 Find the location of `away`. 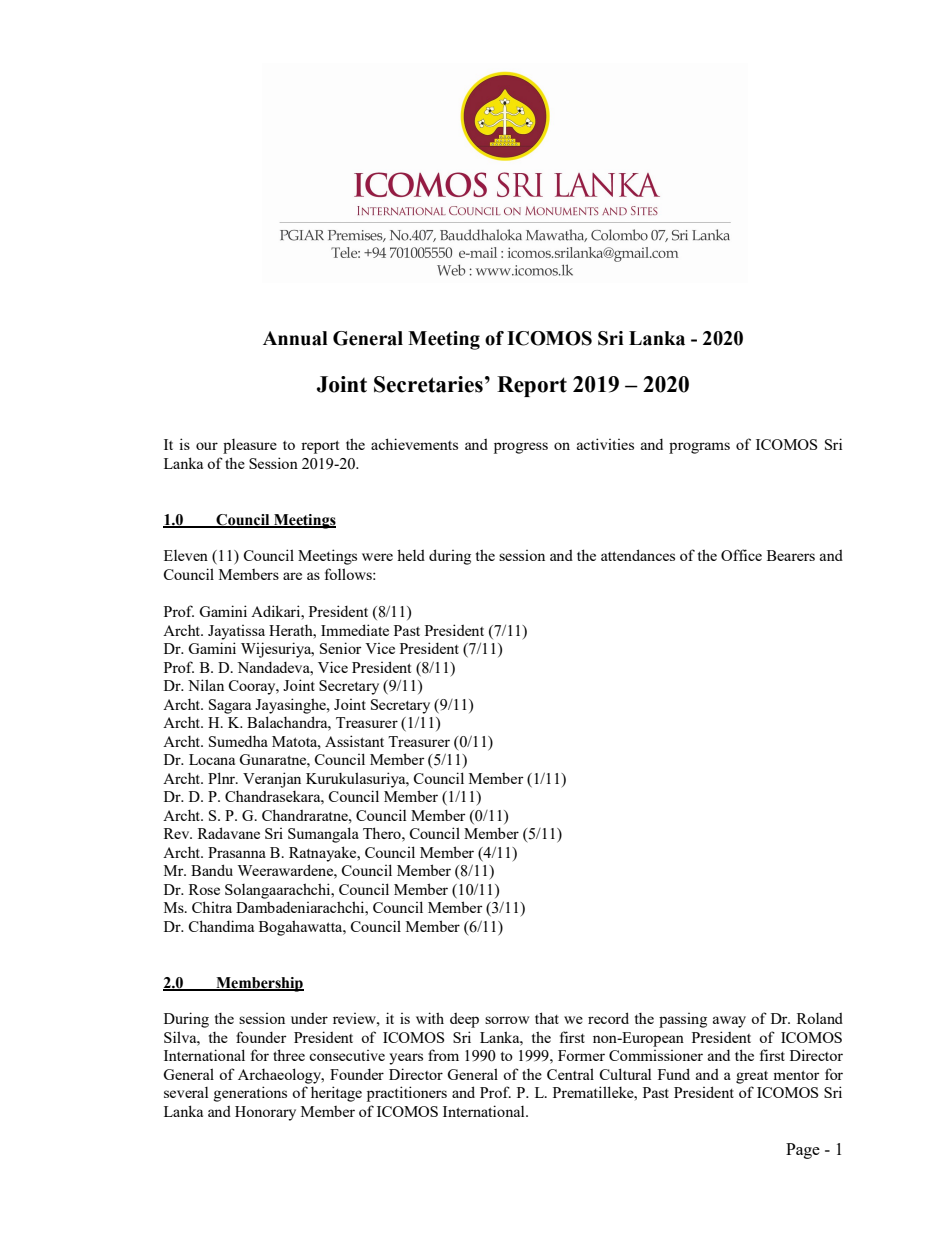

away is located at coordinates (729, 1022).
